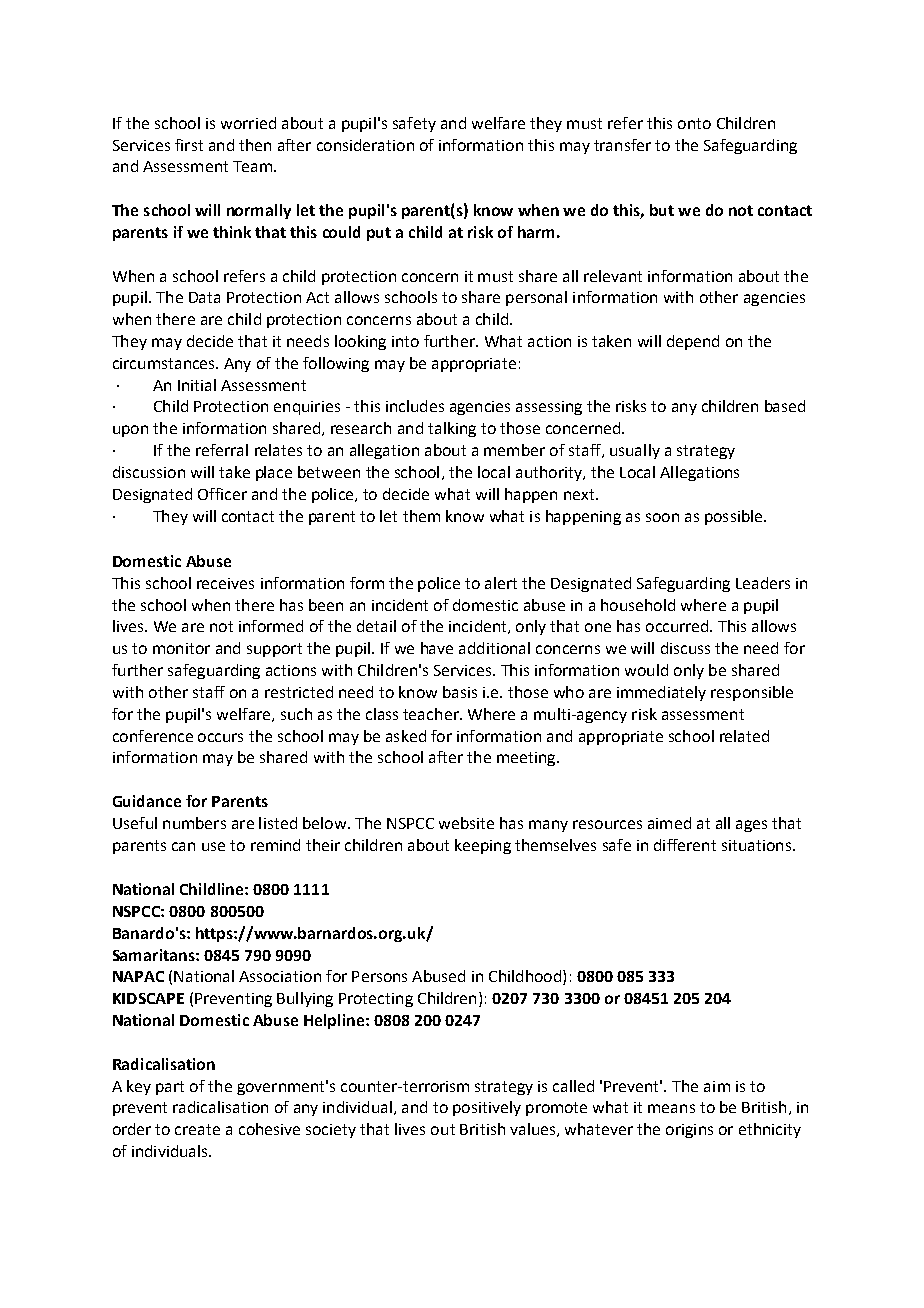 The width and height of the screenshot is (924, 1308). What do you see at coordinates (197, 1129) in the screenshot?
I see `create` at bounding box center [197, 1129].
